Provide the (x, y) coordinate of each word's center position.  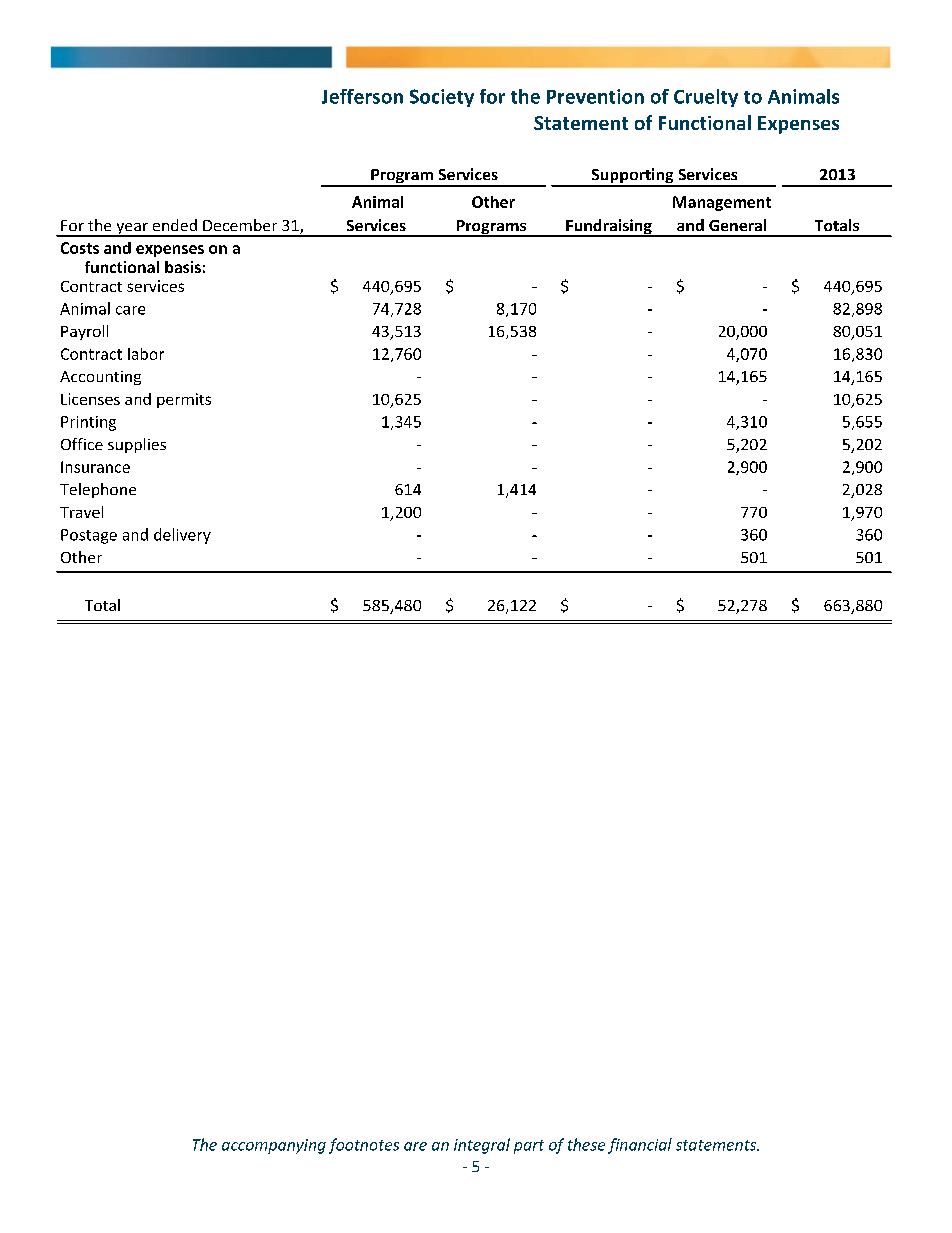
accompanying (274, 1146)
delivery (182, 536)
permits (184, 400)
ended (175, 225)
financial (640, 1146)
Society (442, 98)
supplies (137, 445)
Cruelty (706, 98)
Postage (89, 536)
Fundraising (609, 228)
